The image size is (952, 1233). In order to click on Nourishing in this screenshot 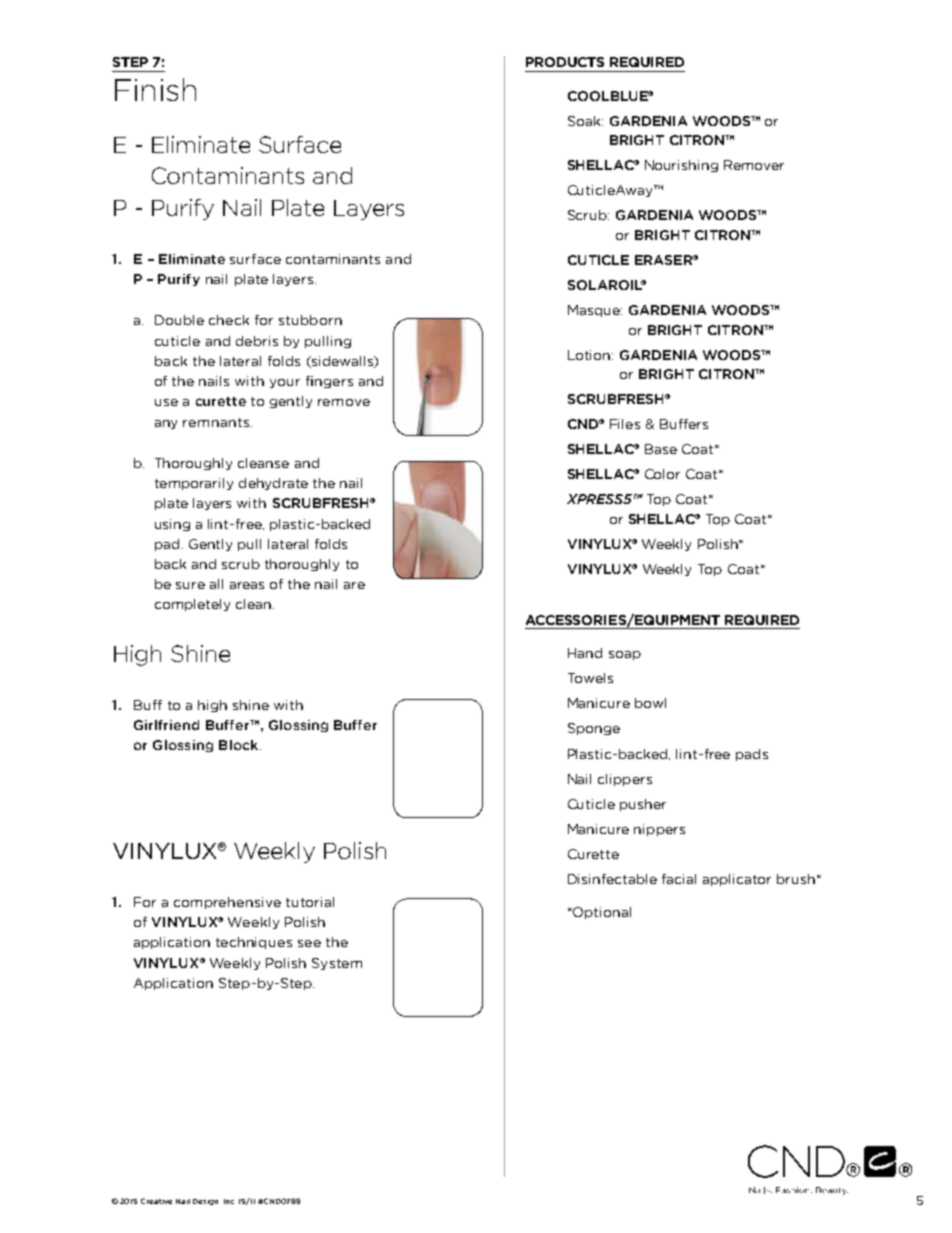, I will do `click(681, 166)`.
